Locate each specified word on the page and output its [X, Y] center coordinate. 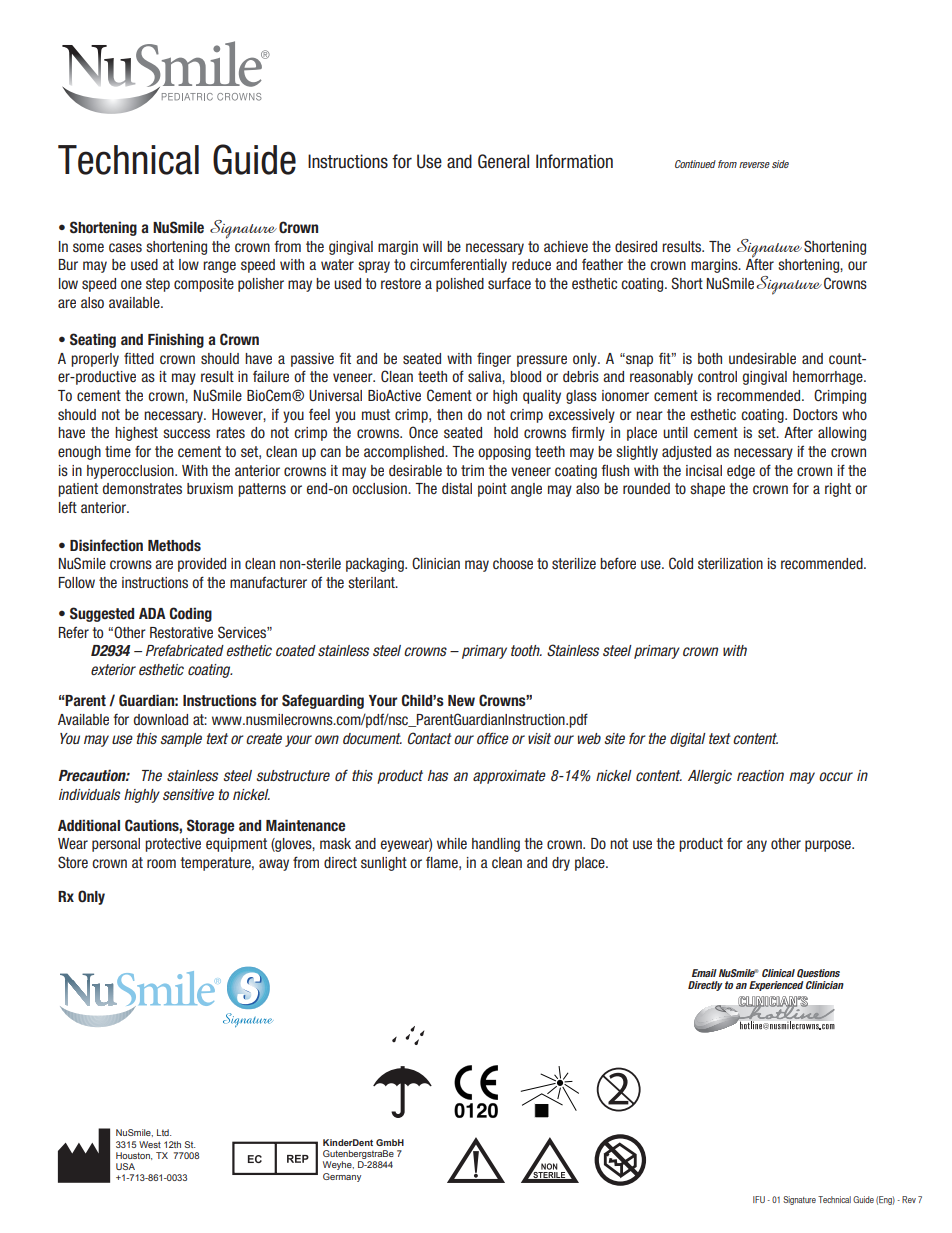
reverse [754, 165]
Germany [342, 1177]
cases [125, 247]
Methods [174, 546]
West [150, 1144]
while [452, 843]
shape [707, 490]
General [503, 161]
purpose [829, 846]
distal [457, 488]
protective [173, 845]
